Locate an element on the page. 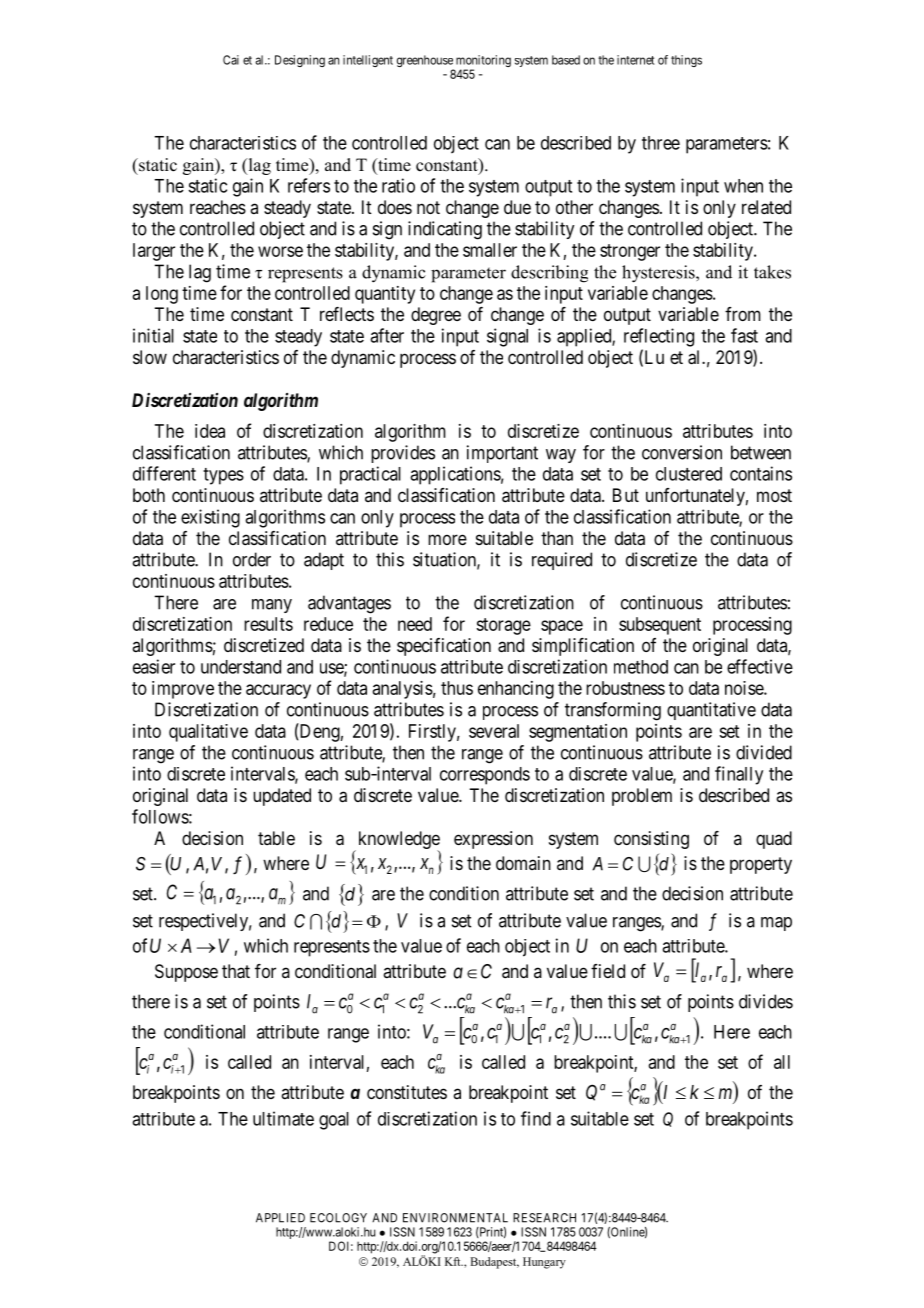 The width and height of the image is (924, 1308). clustered is located at coordinates (689, 474).
